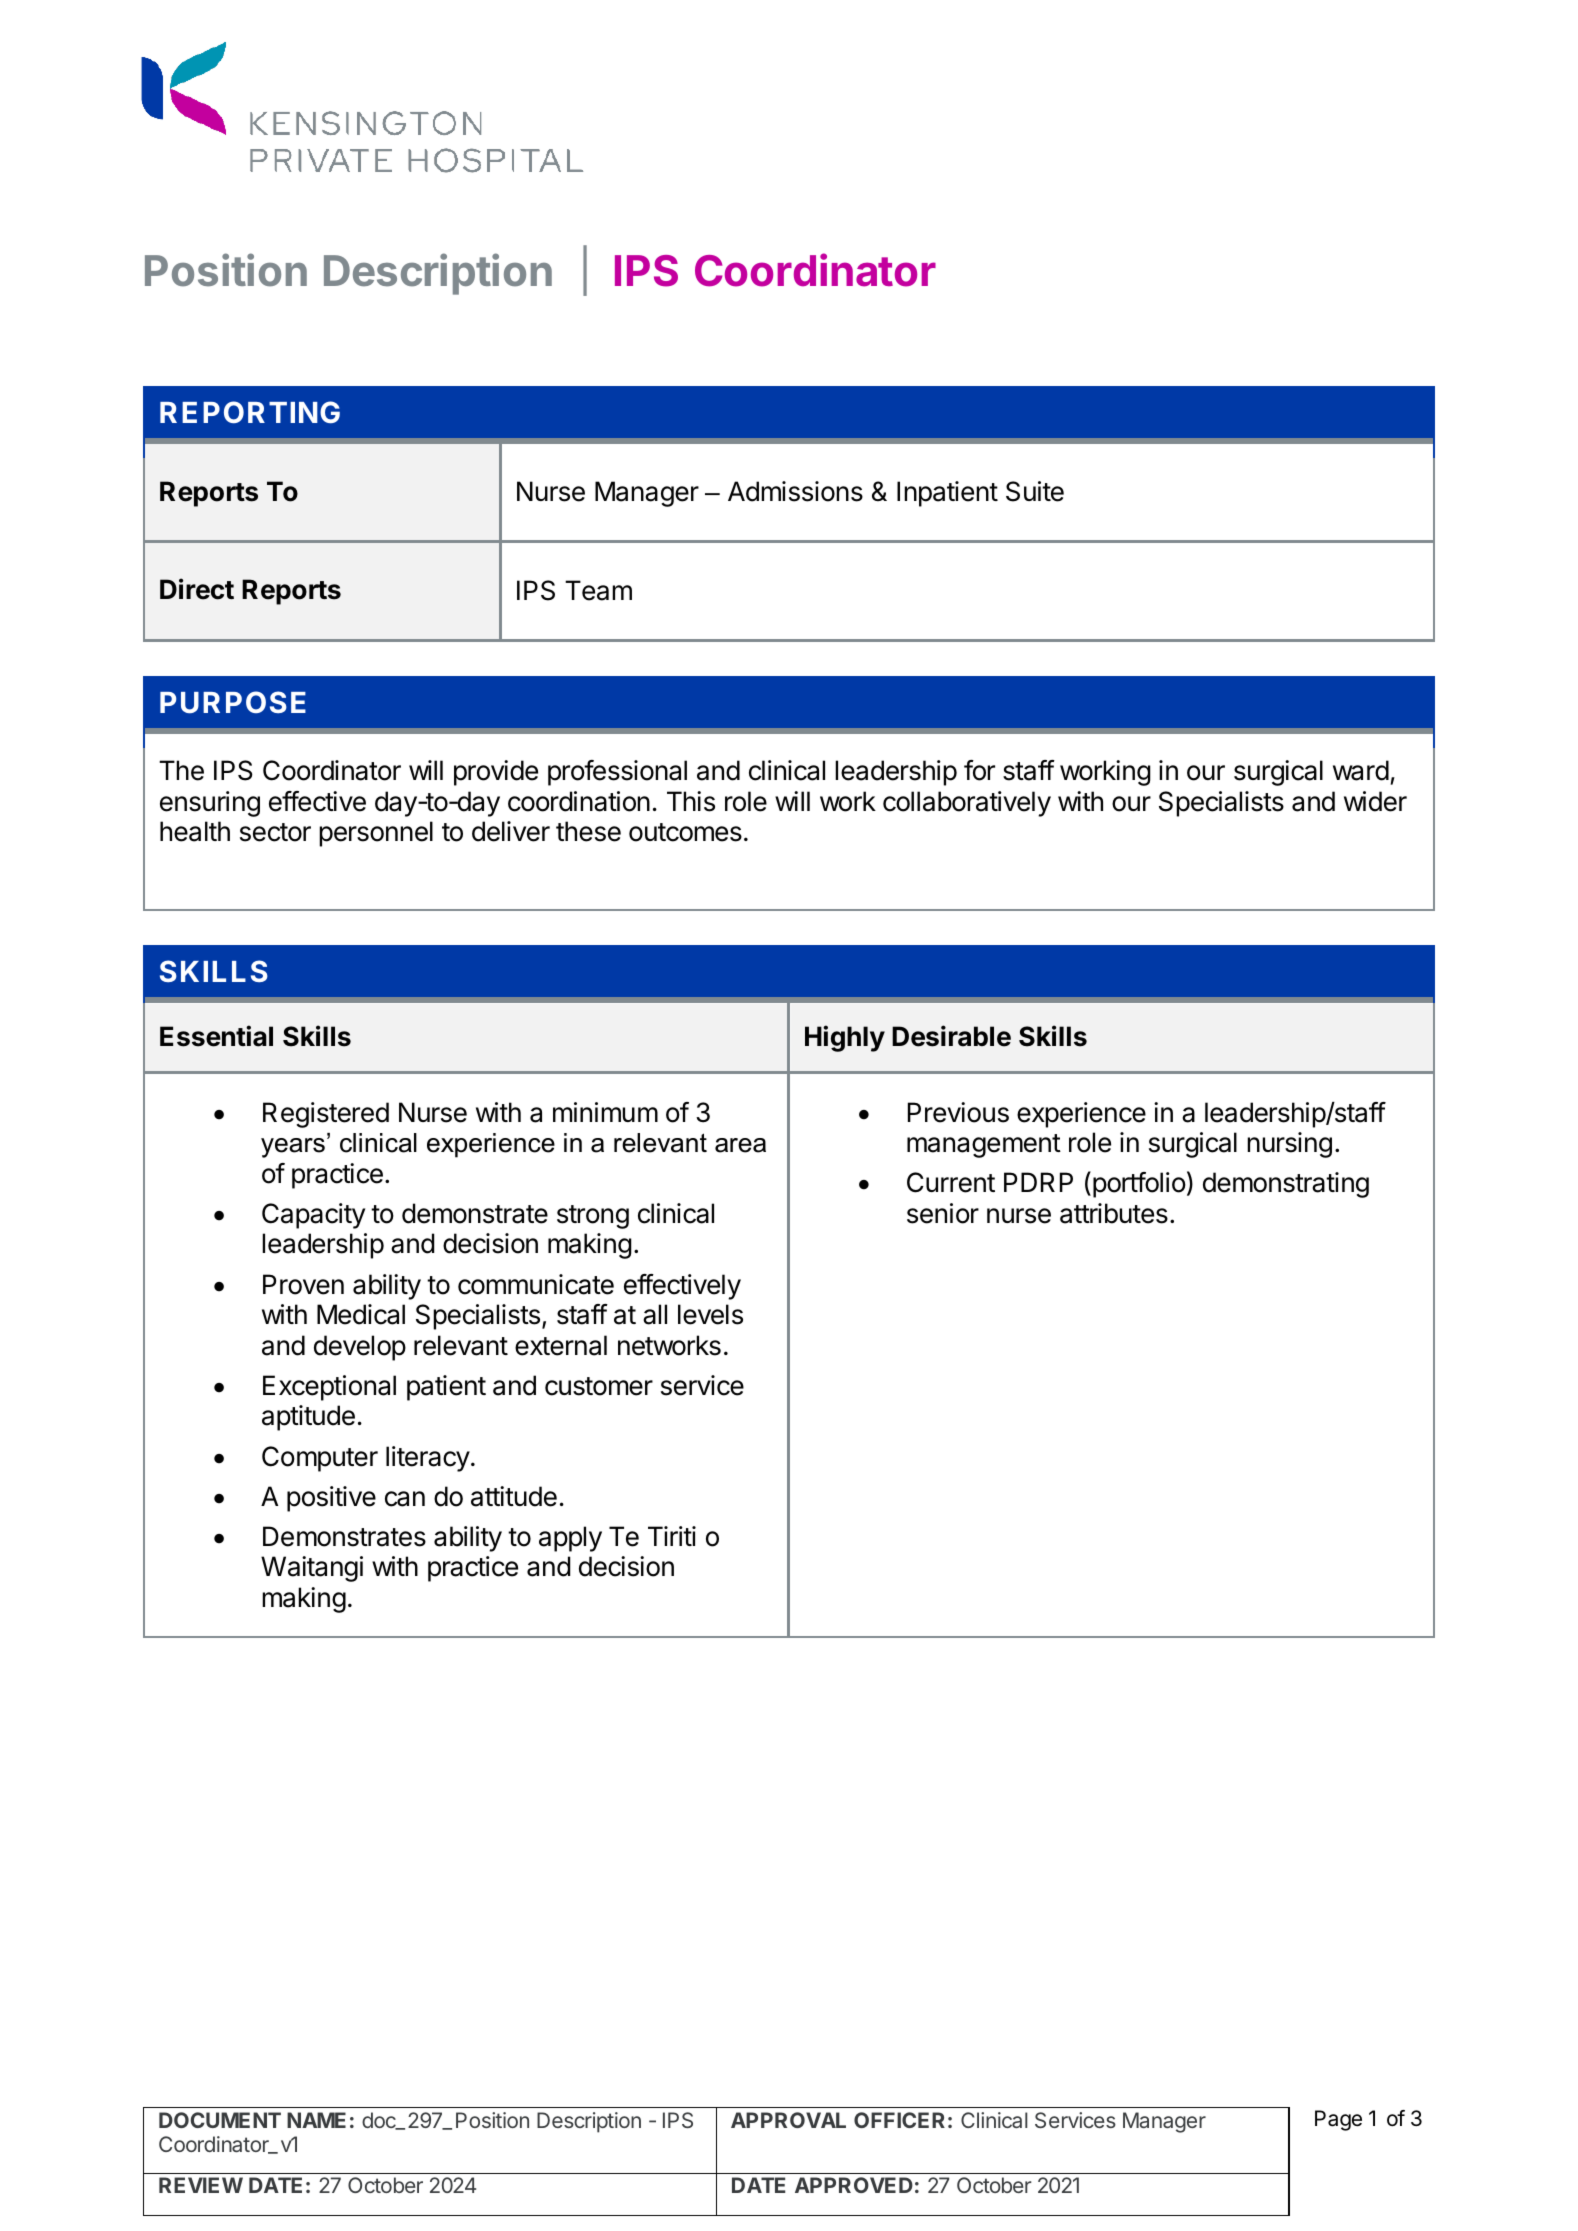  Describe the element at coordinates (788, 2120) in the screenshot. I see `APPROVAL` at that location.
